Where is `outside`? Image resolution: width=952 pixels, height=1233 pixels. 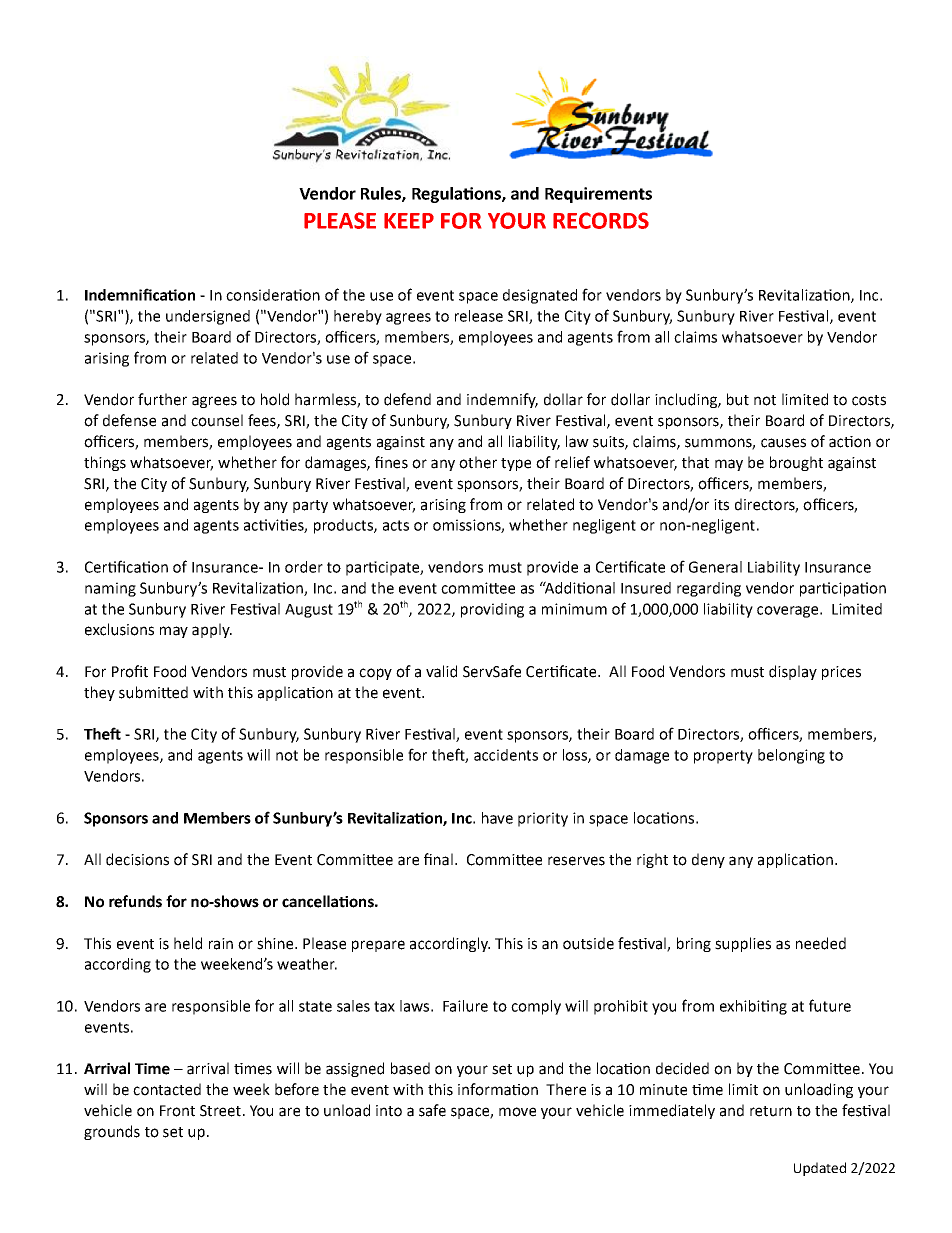
outside is located at coordinates (588, 943).
